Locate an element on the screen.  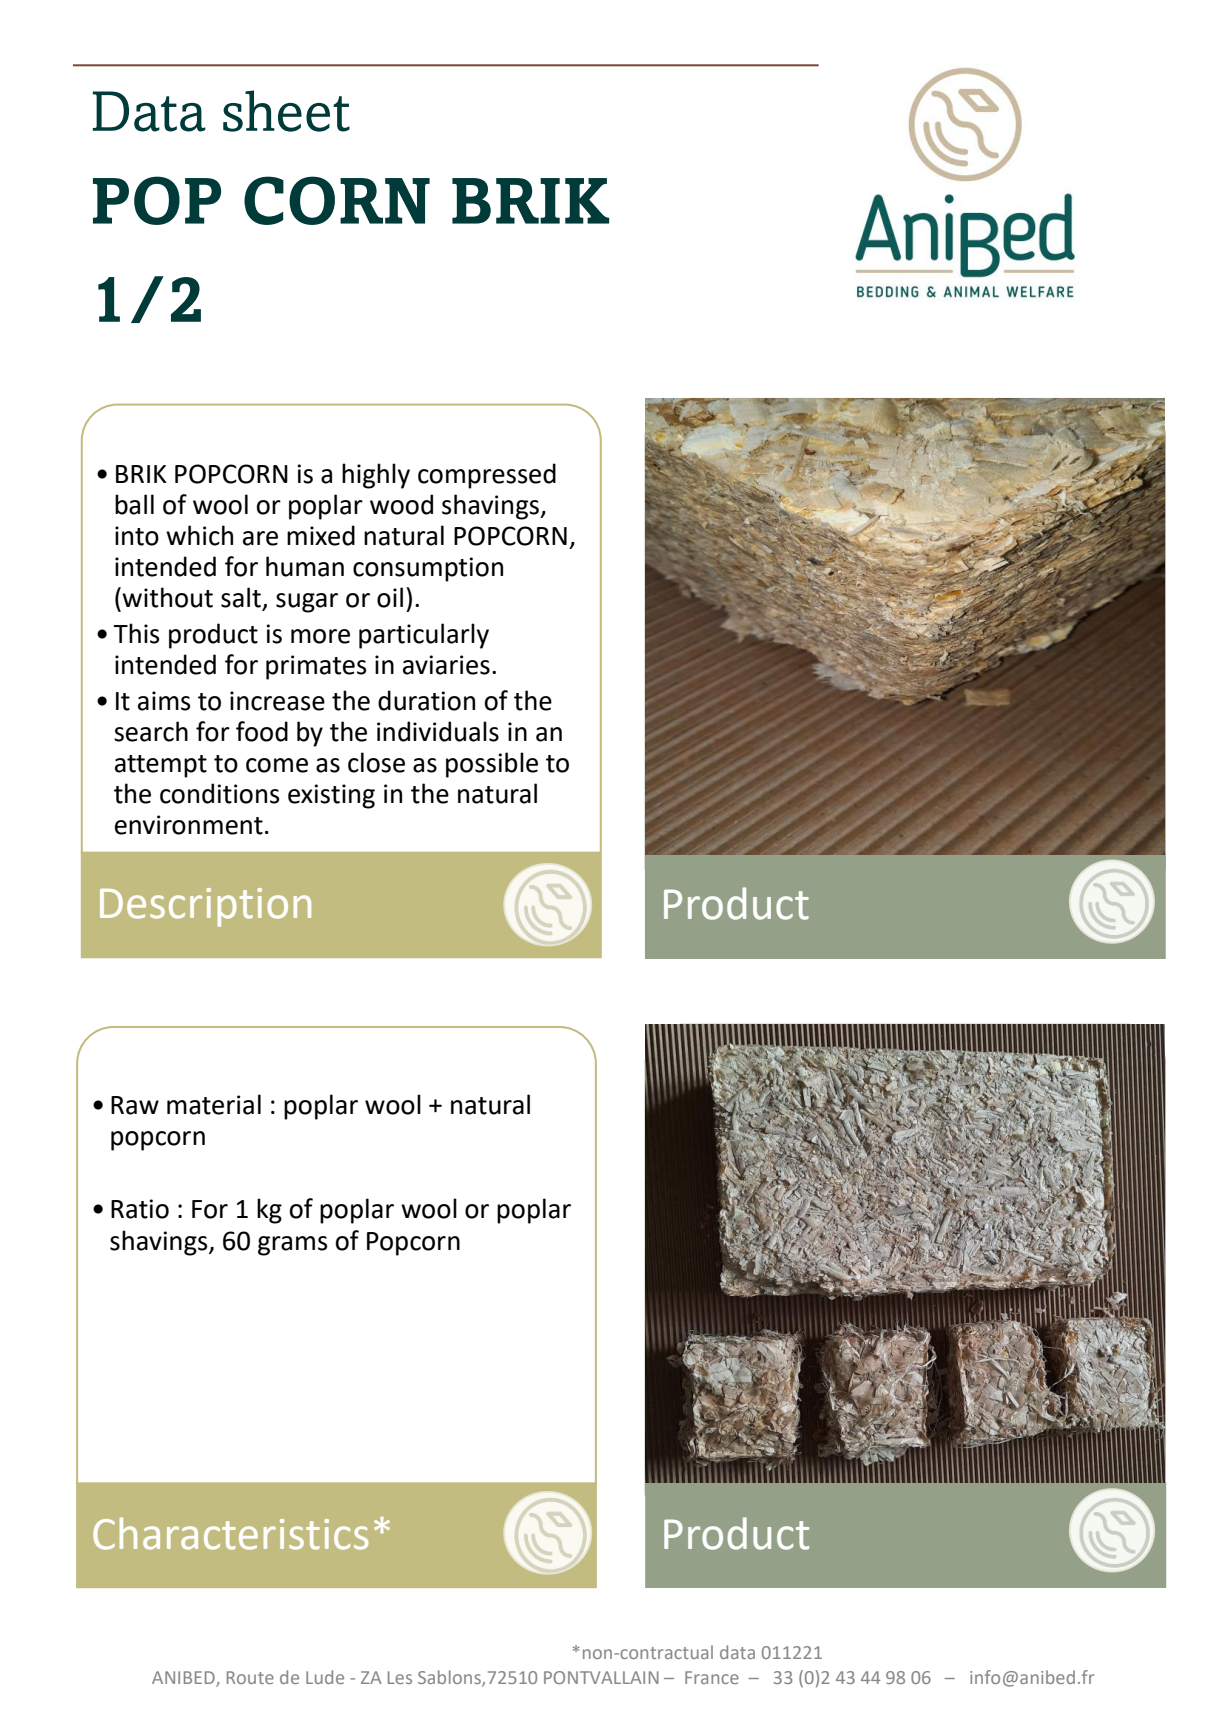
highly is located at coordinates (376, 476).
